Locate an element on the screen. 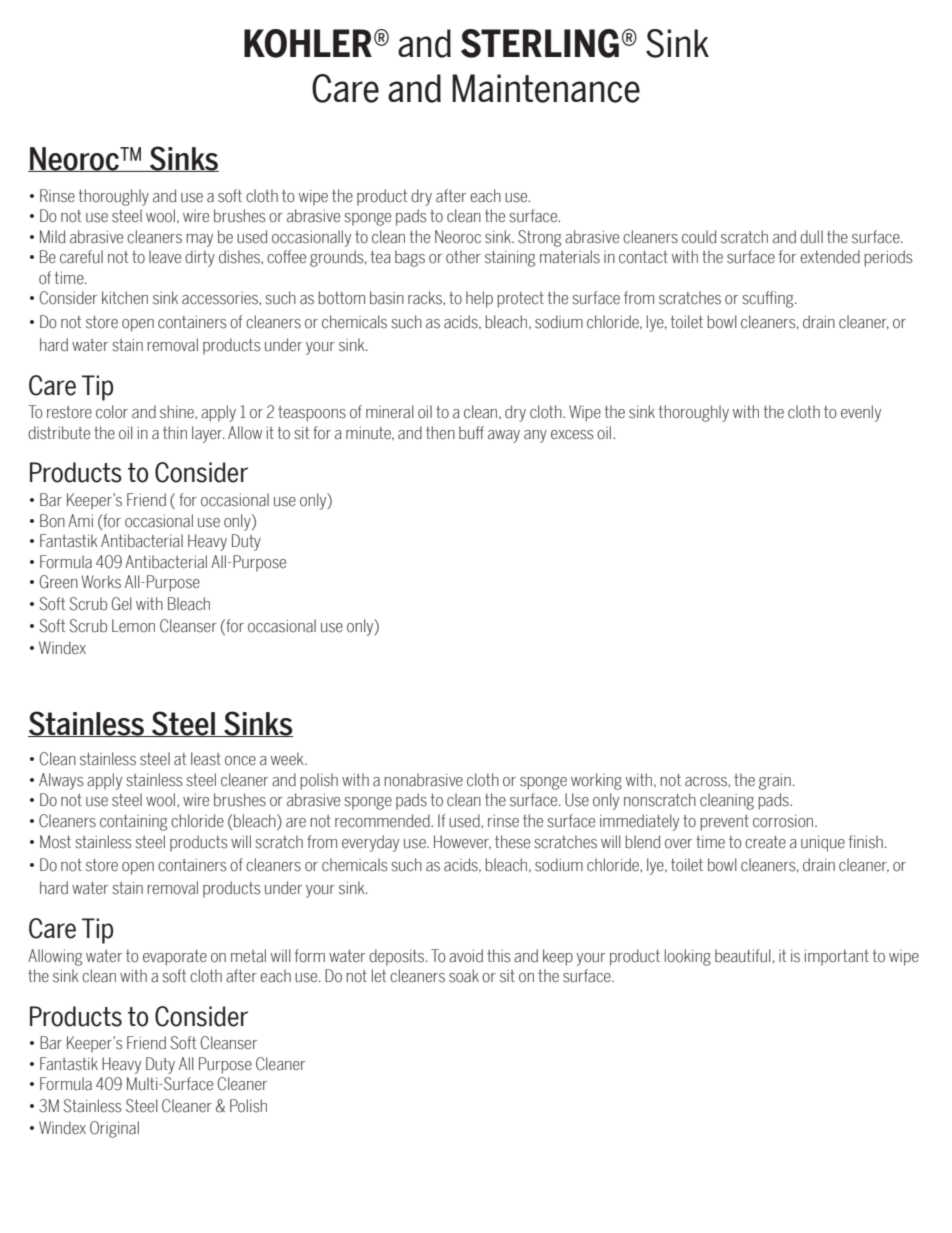  grain is located at coordinates (775, 781).
